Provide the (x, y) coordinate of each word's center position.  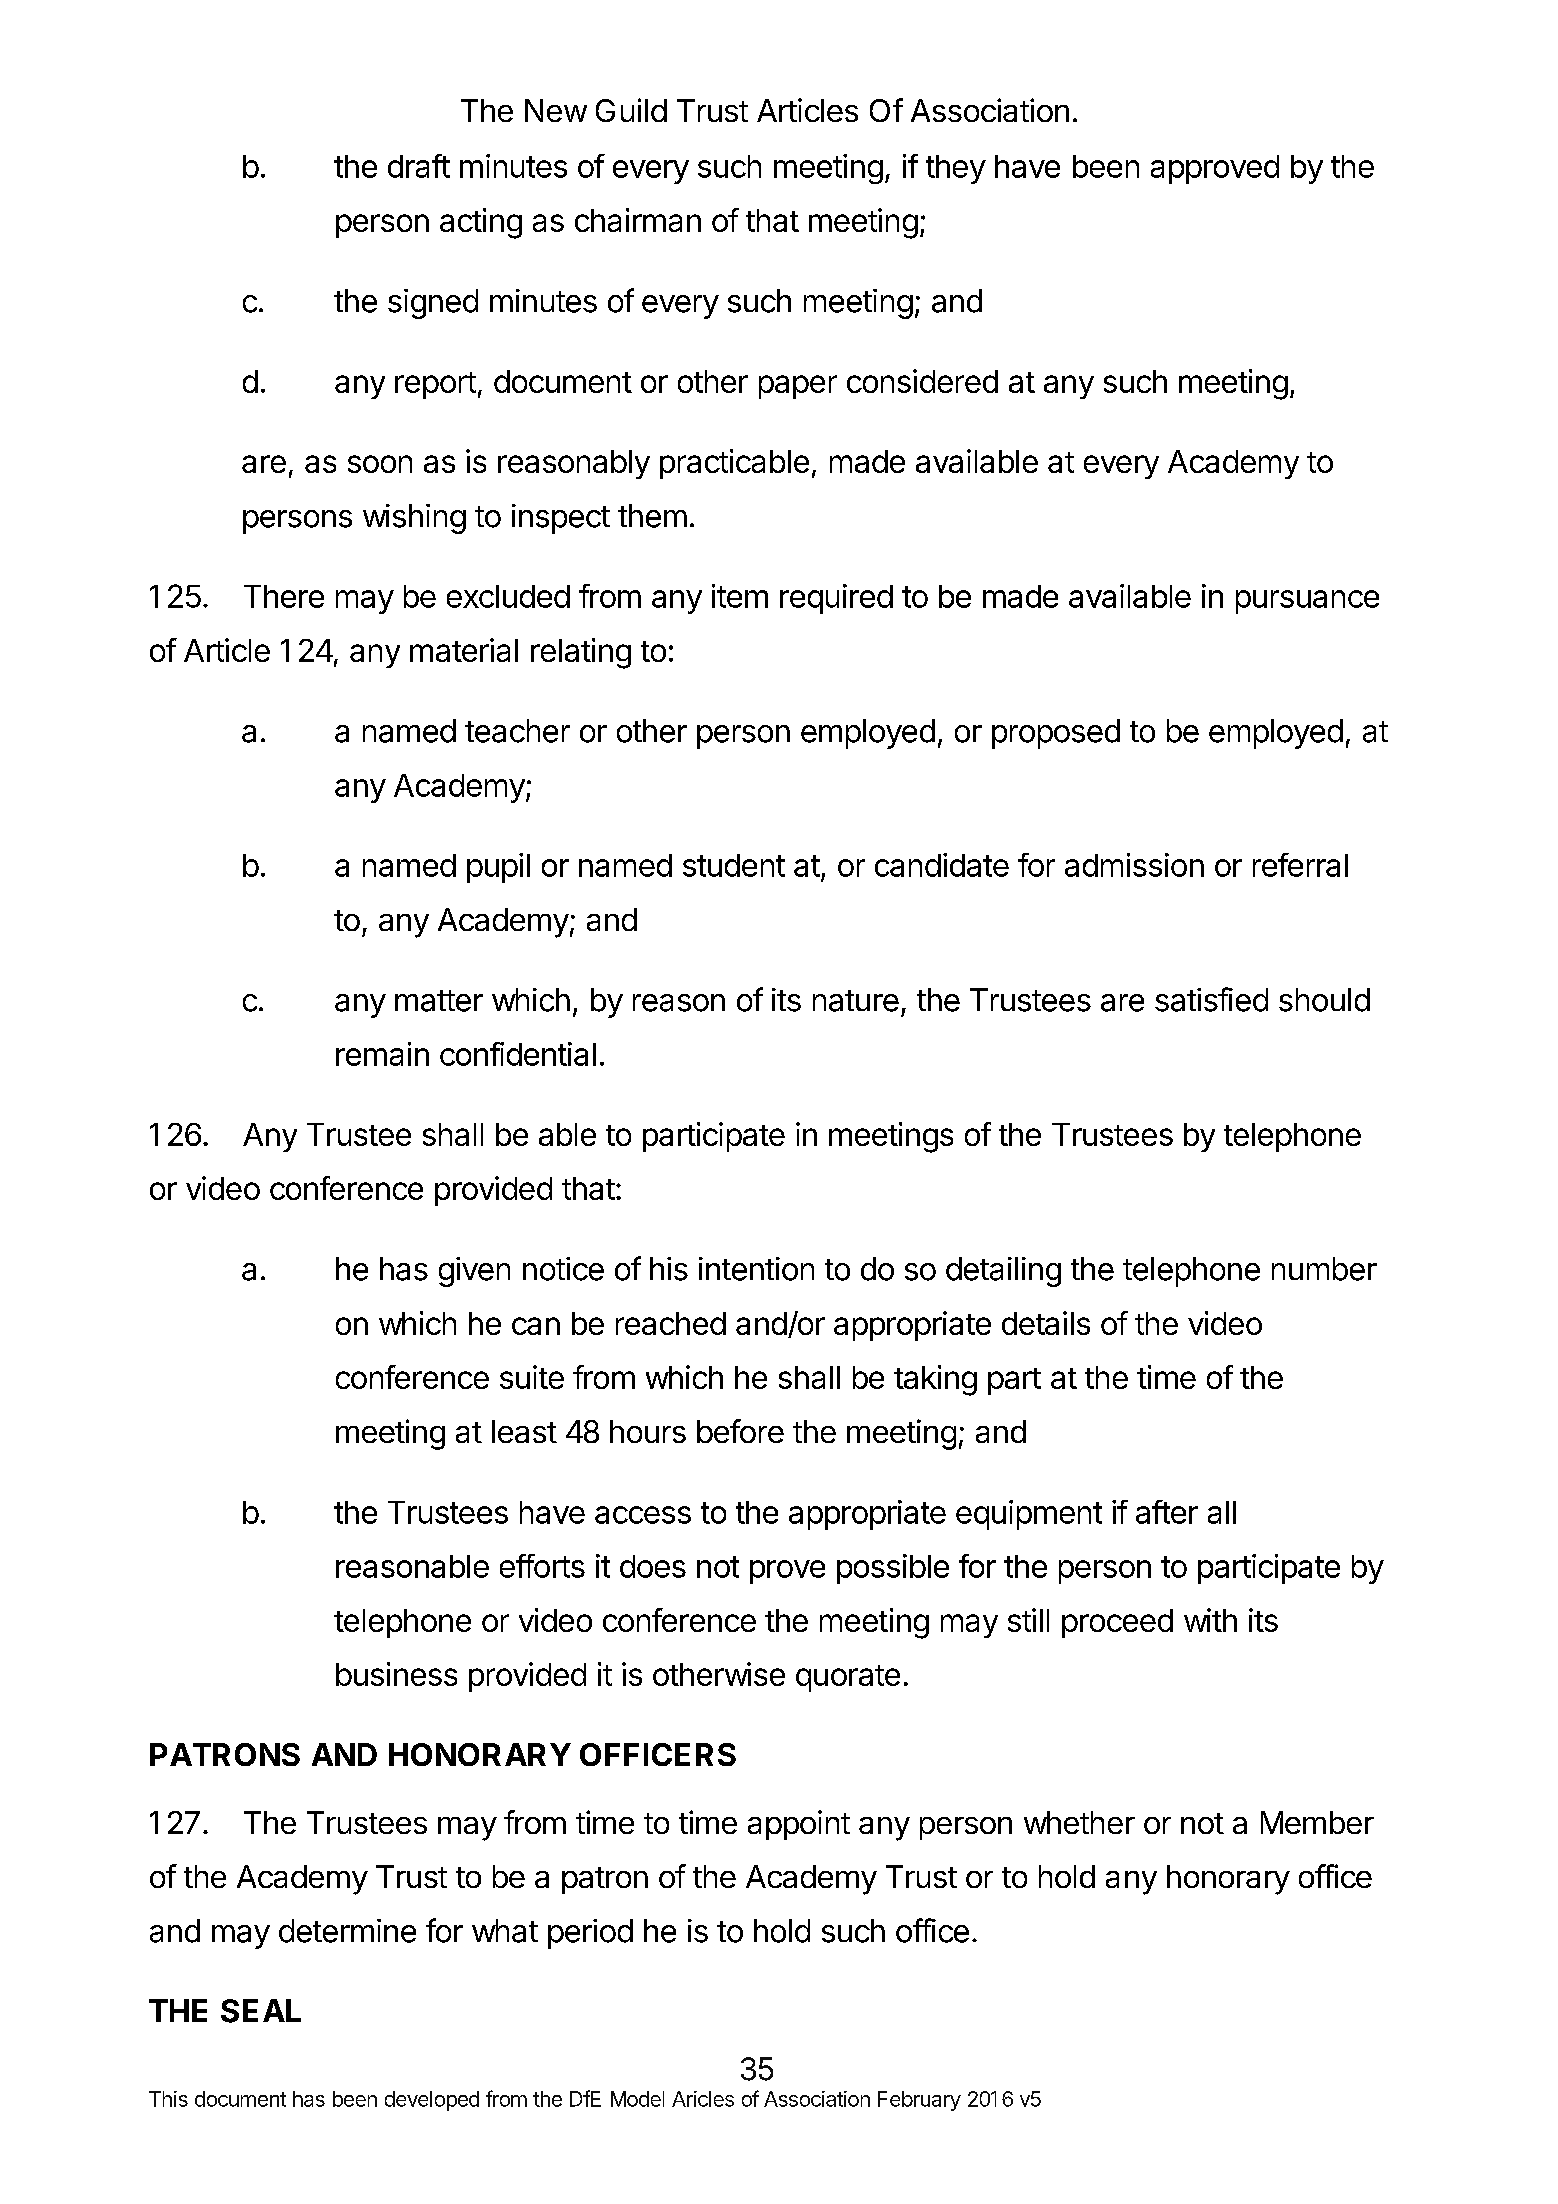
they (956, 169)
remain (382, 1054)
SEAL (261, 2011)
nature (856, 1001)
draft (419, 166)
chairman (638, 220)
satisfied (1211, 999)
